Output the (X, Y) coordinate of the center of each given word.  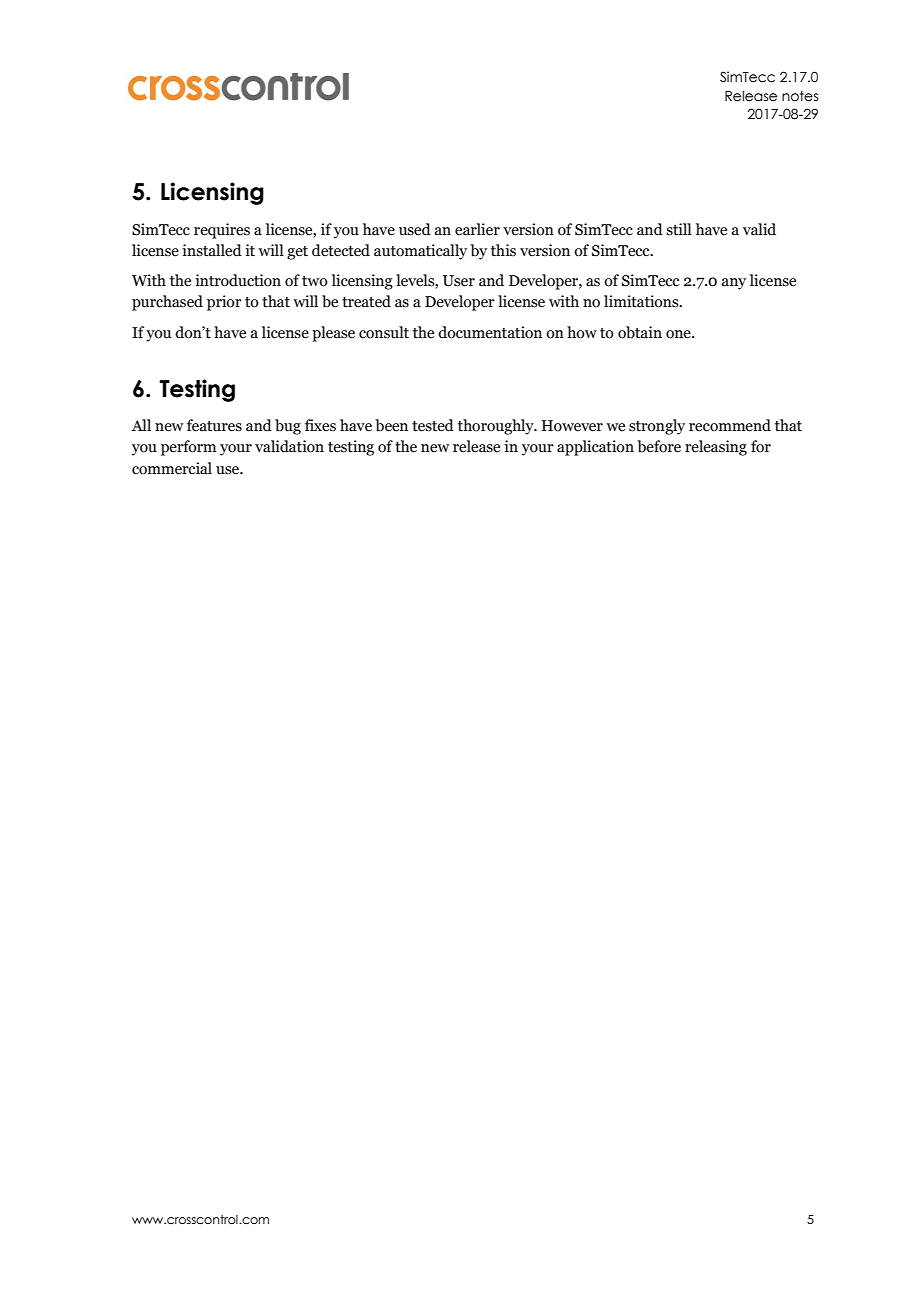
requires (222, 231)
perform (189, 448)
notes (800, 96)
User (459, 281)
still (679, 229)
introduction (238, 280)
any (734, 284)
